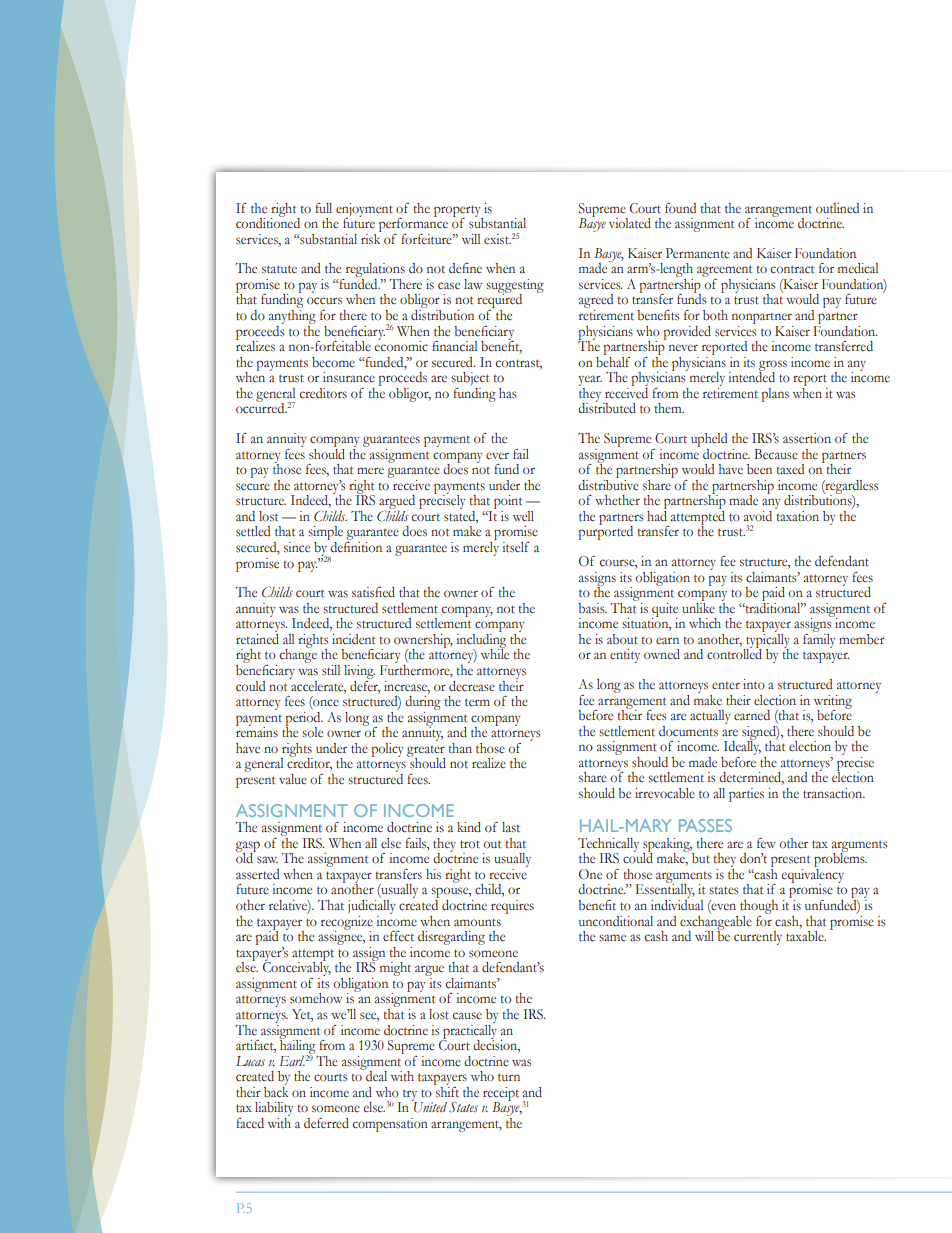 This page has height=1233, width=952. I want to click on while, so click(495, 653).
